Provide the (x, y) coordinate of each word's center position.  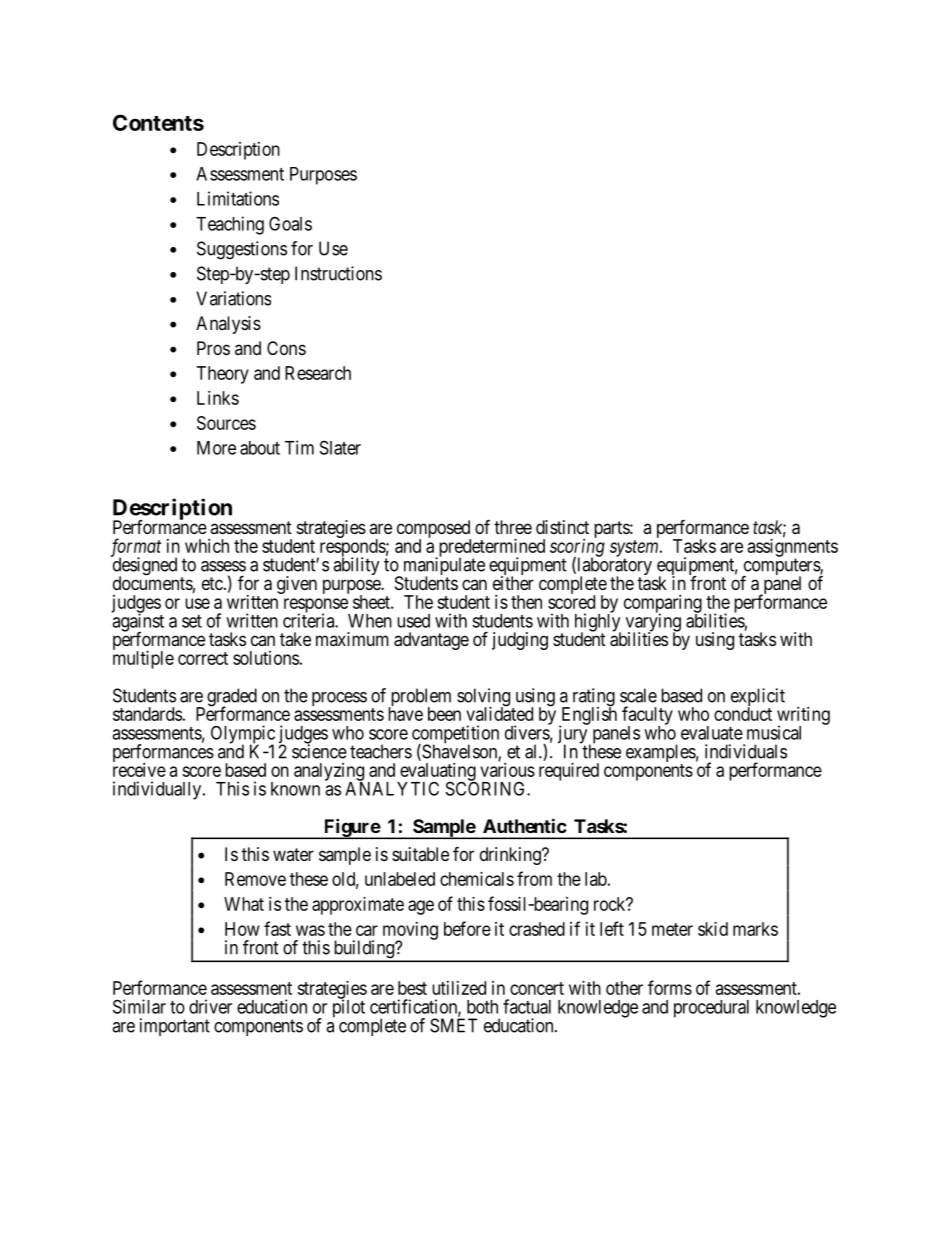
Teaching (230, 225)
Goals (290, 223)
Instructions (338, 273)
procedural (711, 1009)
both (482, 1007)
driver (210, 1006)
